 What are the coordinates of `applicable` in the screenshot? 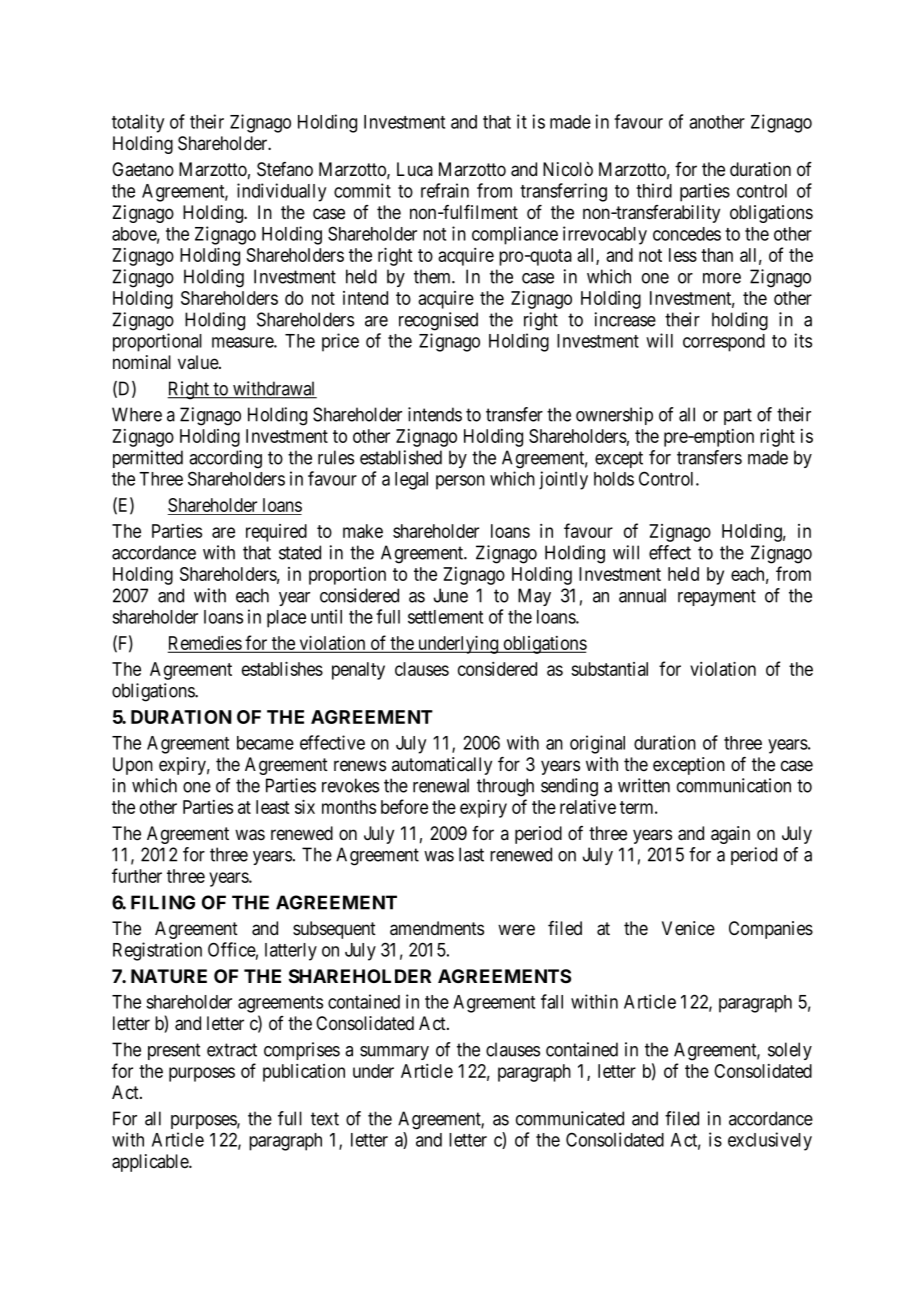 It's located at (151, 1163).
